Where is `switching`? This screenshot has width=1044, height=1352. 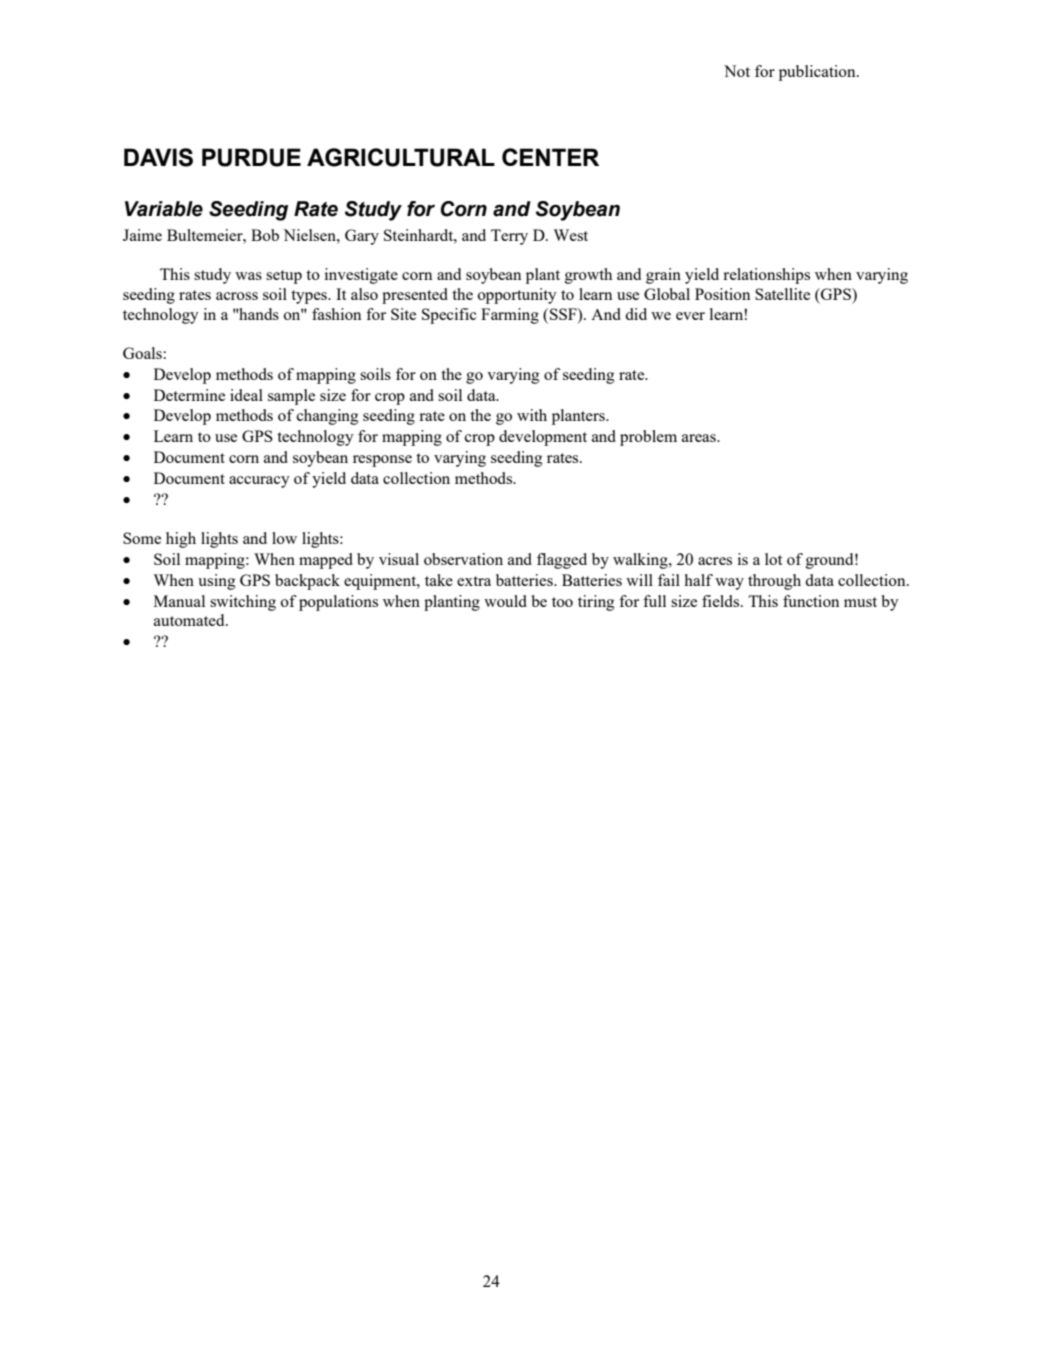 switching is located at coordinates (243, 603).
